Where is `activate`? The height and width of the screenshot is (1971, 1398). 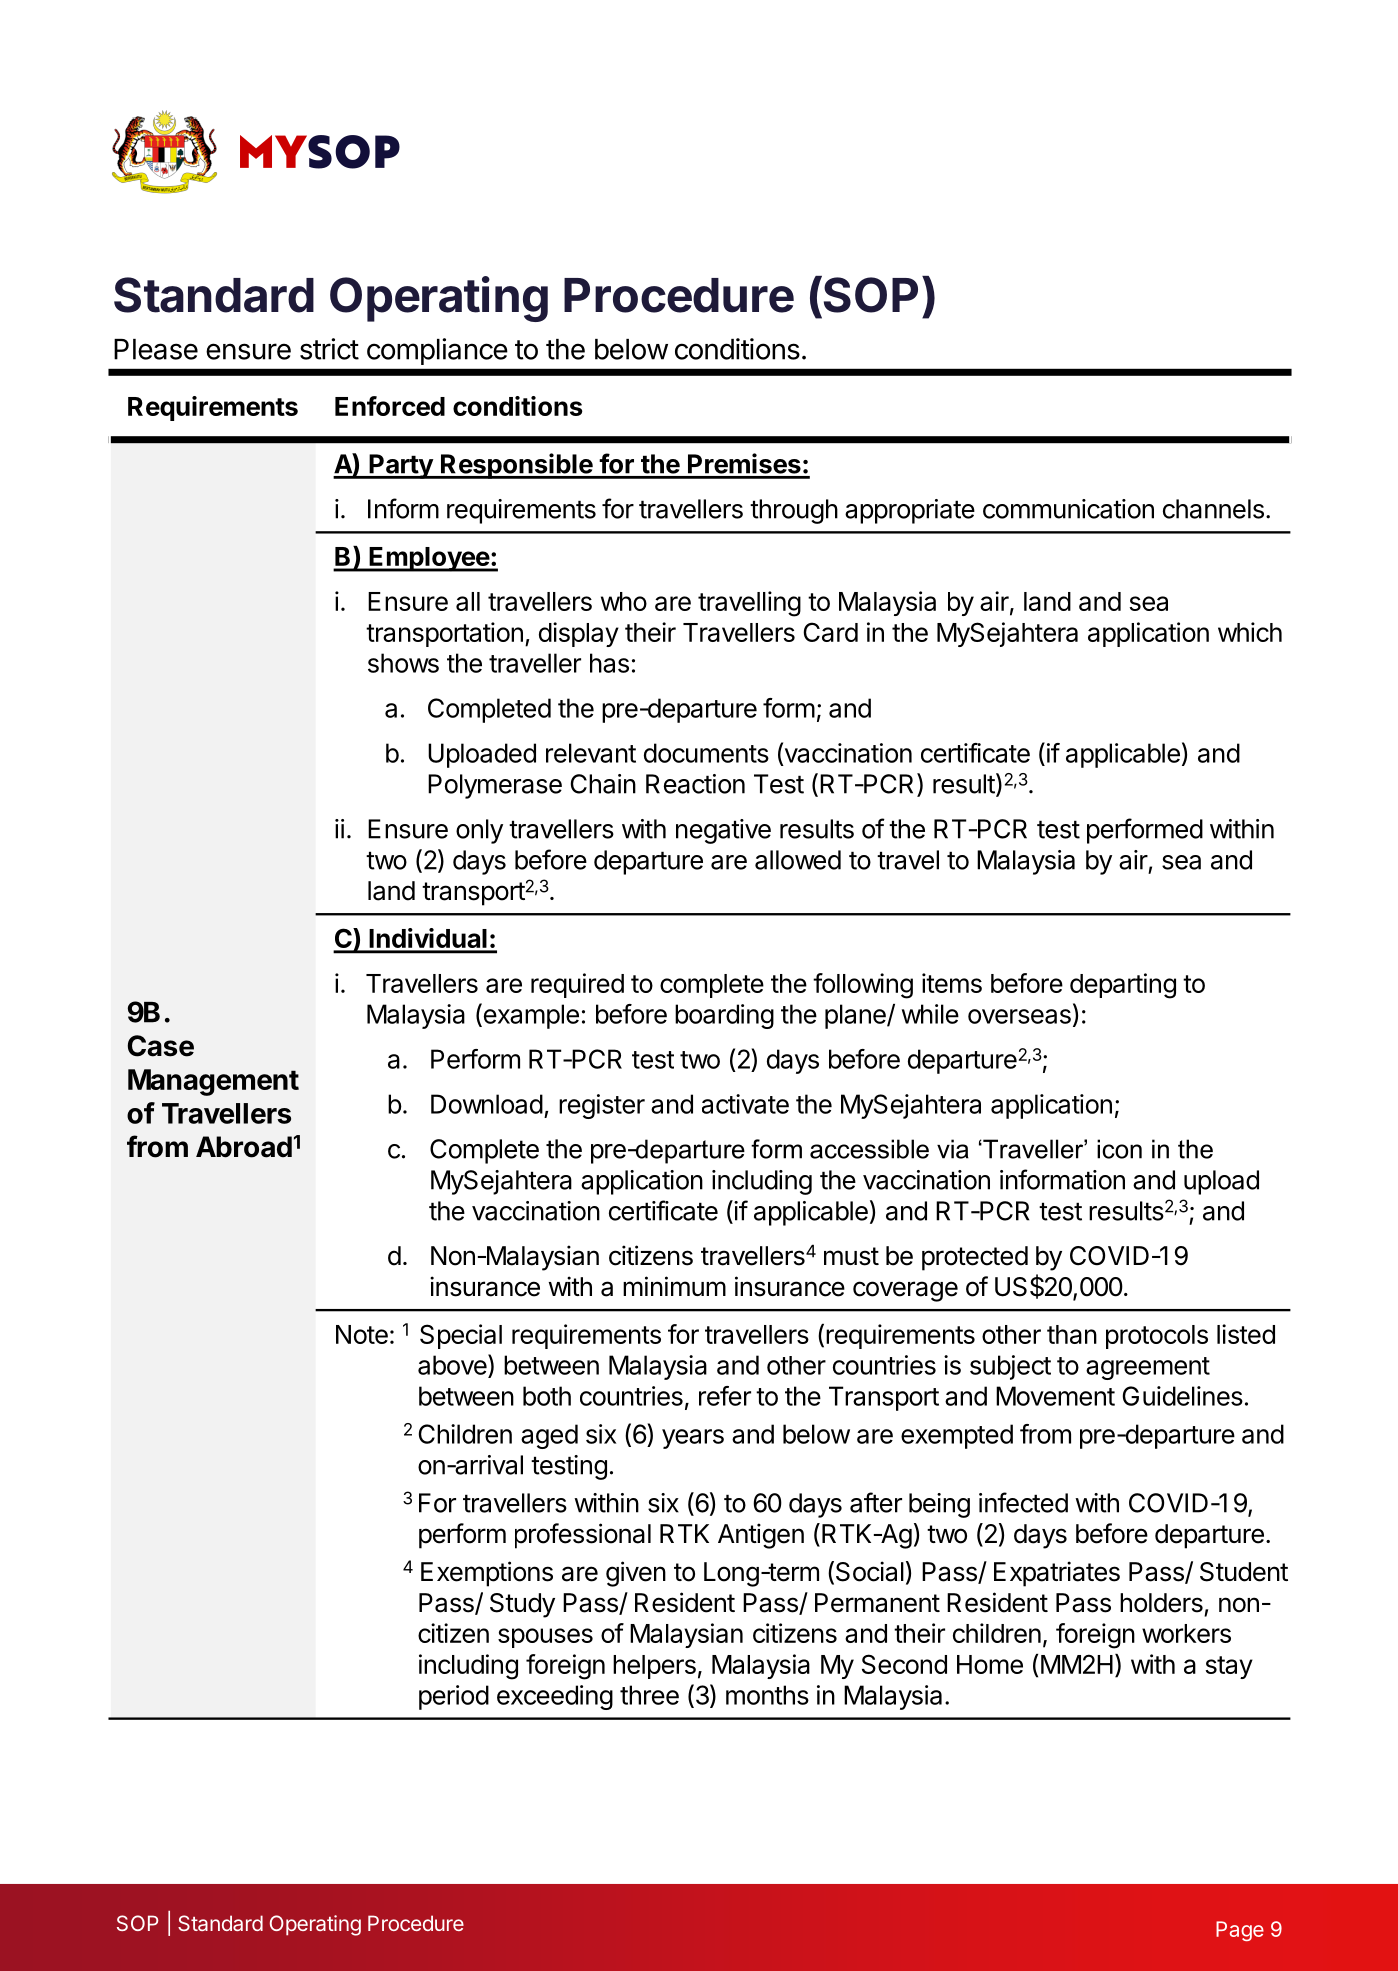 activate is located at coordinates (745, 1104).
